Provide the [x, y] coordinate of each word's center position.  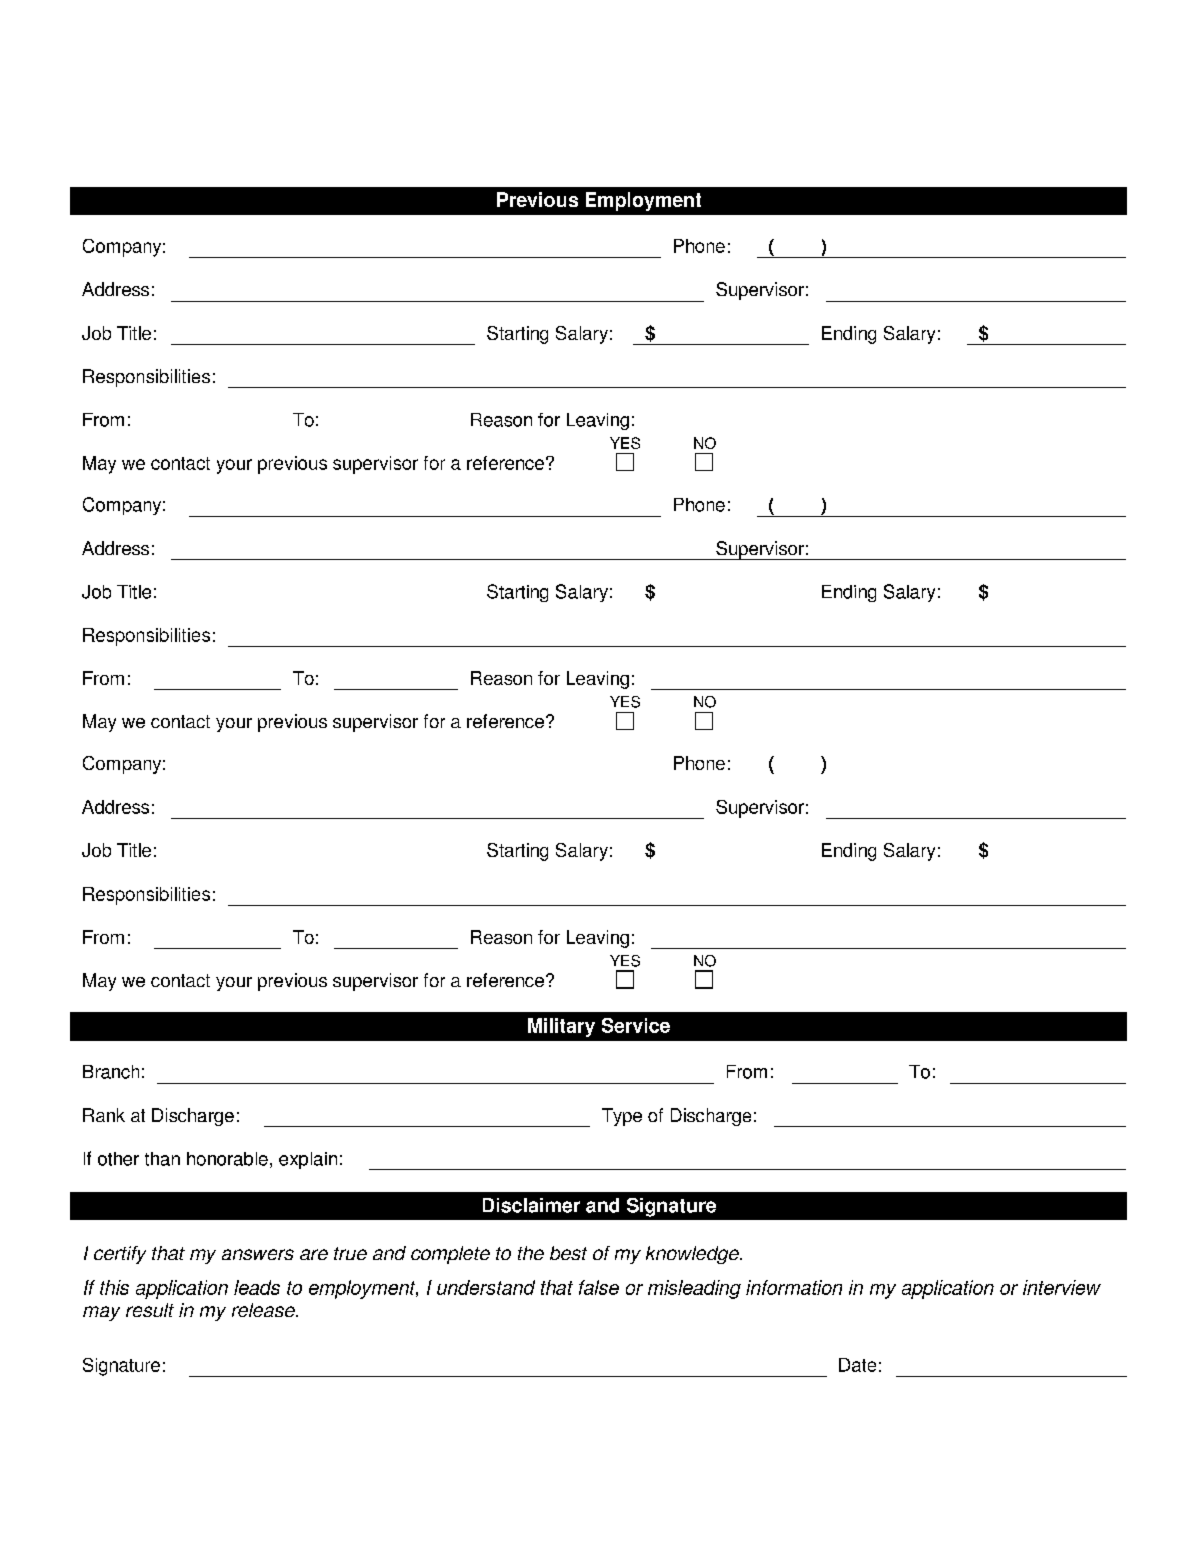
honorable [227, 1159]
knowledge [693, 1255]
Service [636, 1025]
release [264, 1310]
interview [1062, 1287]
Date [857, 1365]
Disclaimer [531, 1205]
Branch [111, 1072]
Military [561, 1027]
